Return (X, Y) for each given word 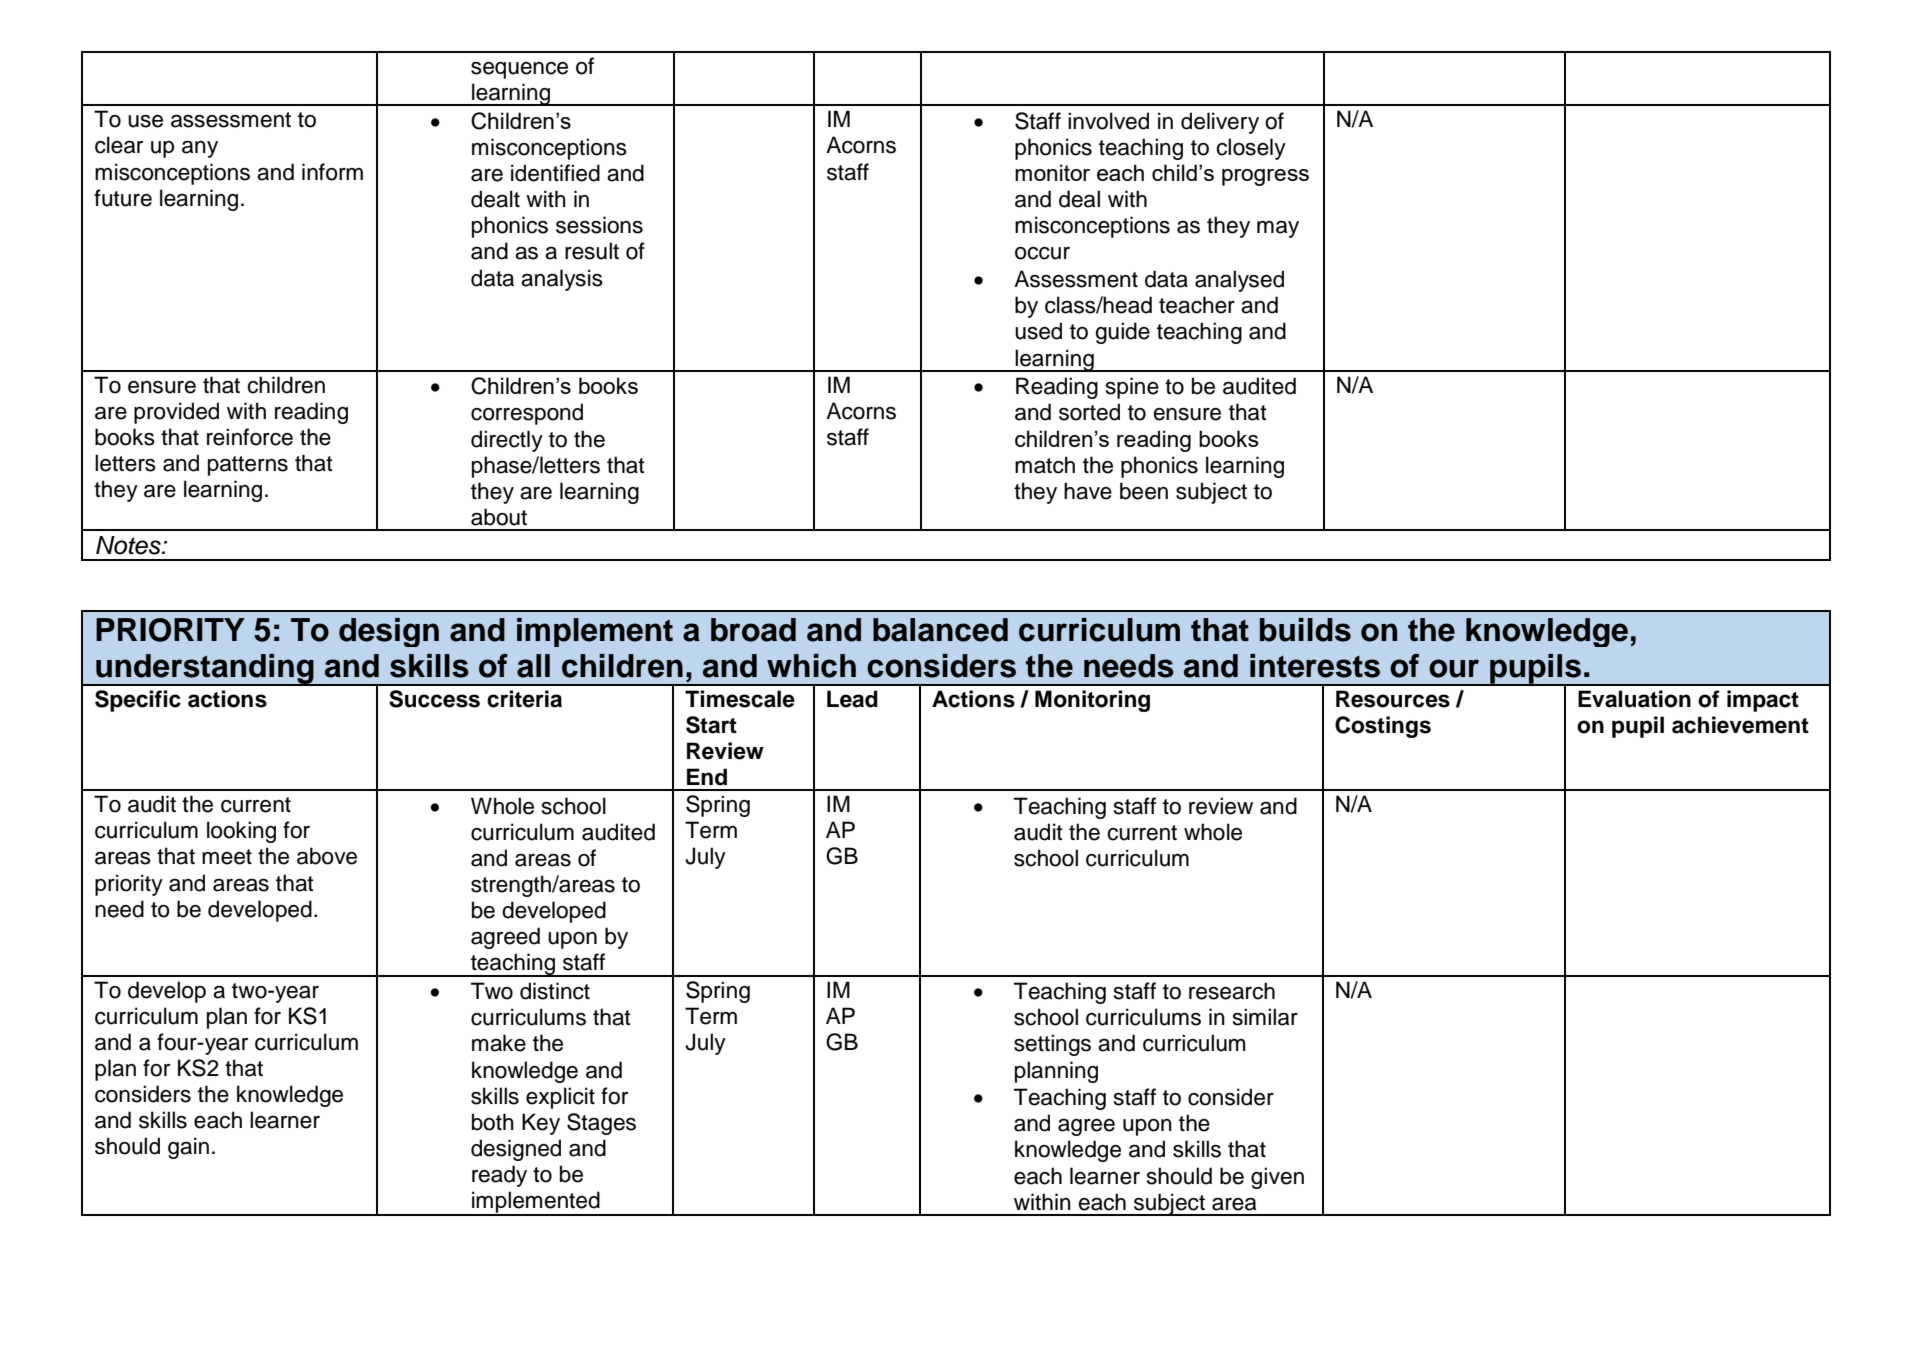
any (200, 149)
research (1232, 991)
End (707, 777)
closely (1251, 149)
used (1038, 331)
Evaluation (1634, 699)
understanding (205, 669)
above (327, 856)
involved (1108, 121)
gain (188, 1148)
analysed (1239, 281)
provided (176, 413)
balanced (940, 630)
